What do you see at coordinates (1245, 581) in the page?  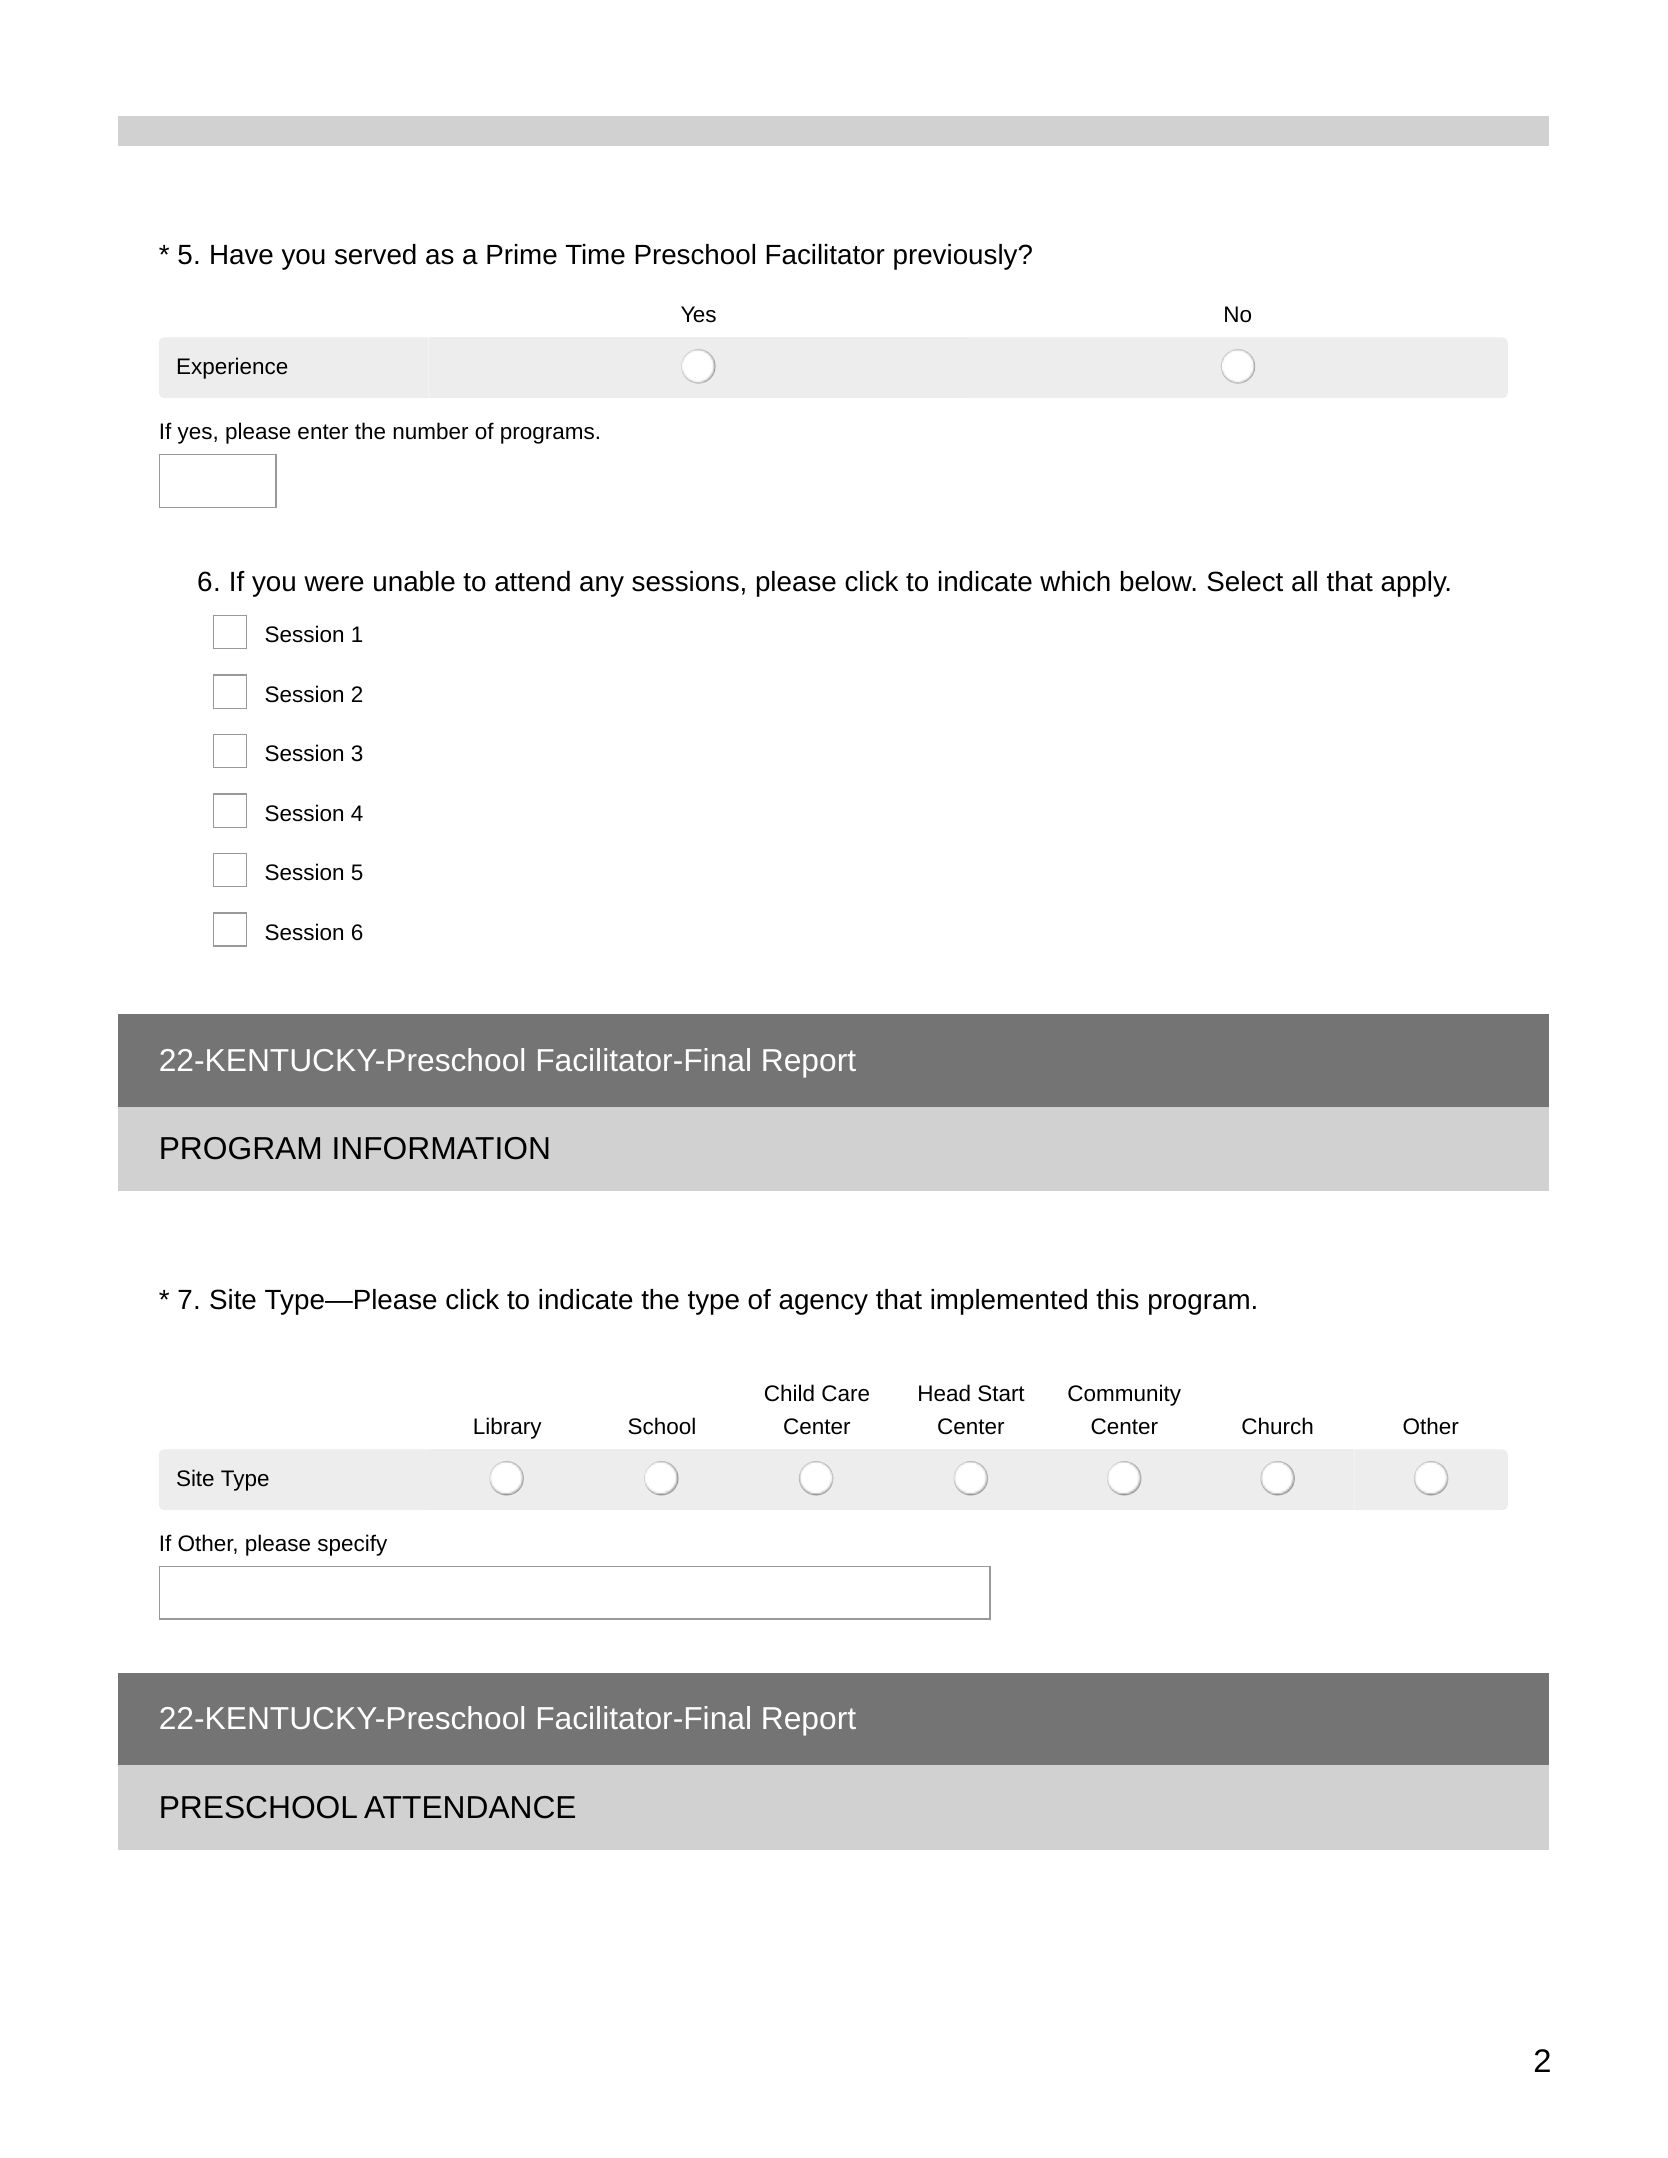 I see `Select` at bounding box center [1245, 581].
